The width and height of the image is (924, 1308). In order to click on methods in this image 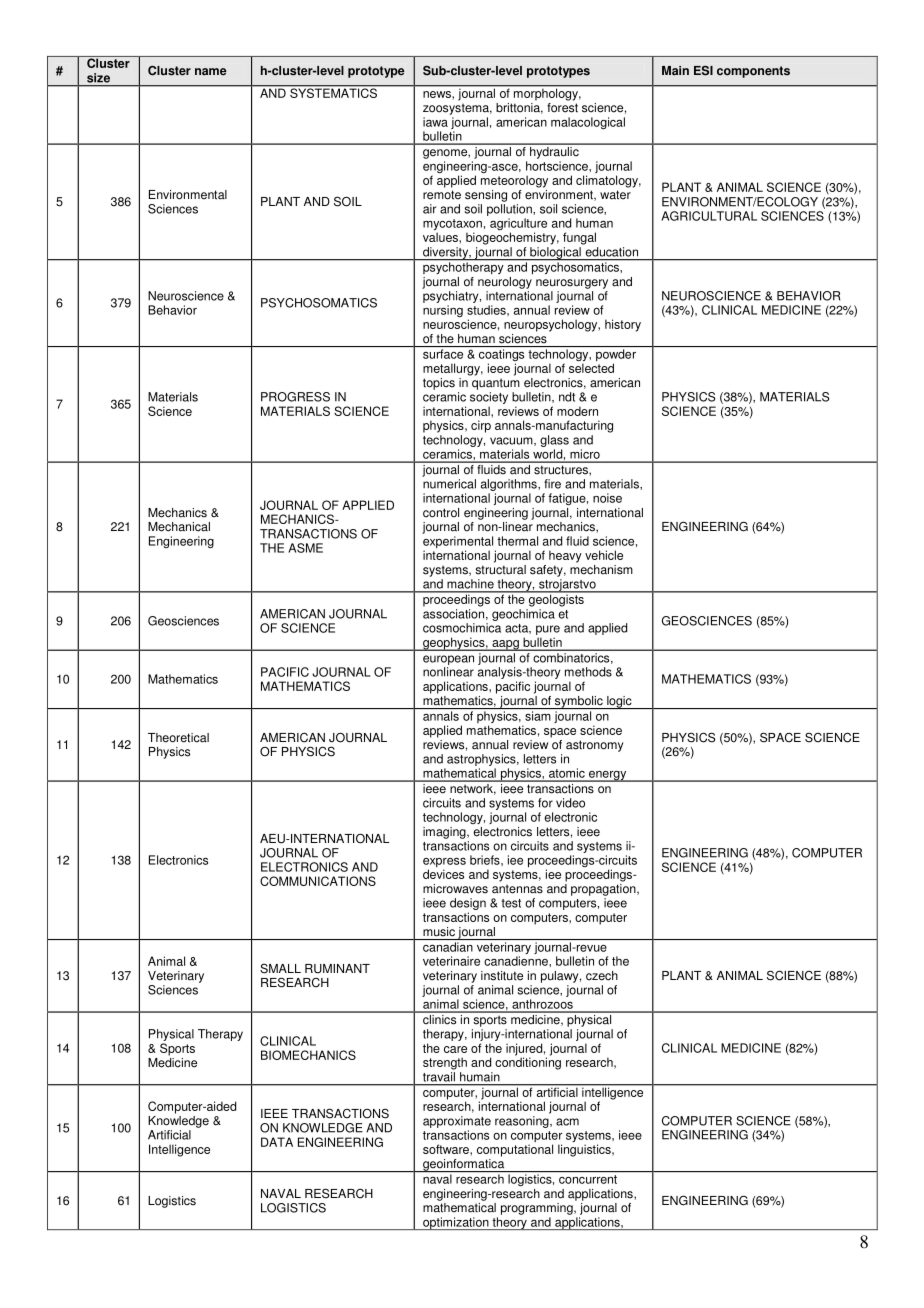, I will do `click(588, 672)`.
